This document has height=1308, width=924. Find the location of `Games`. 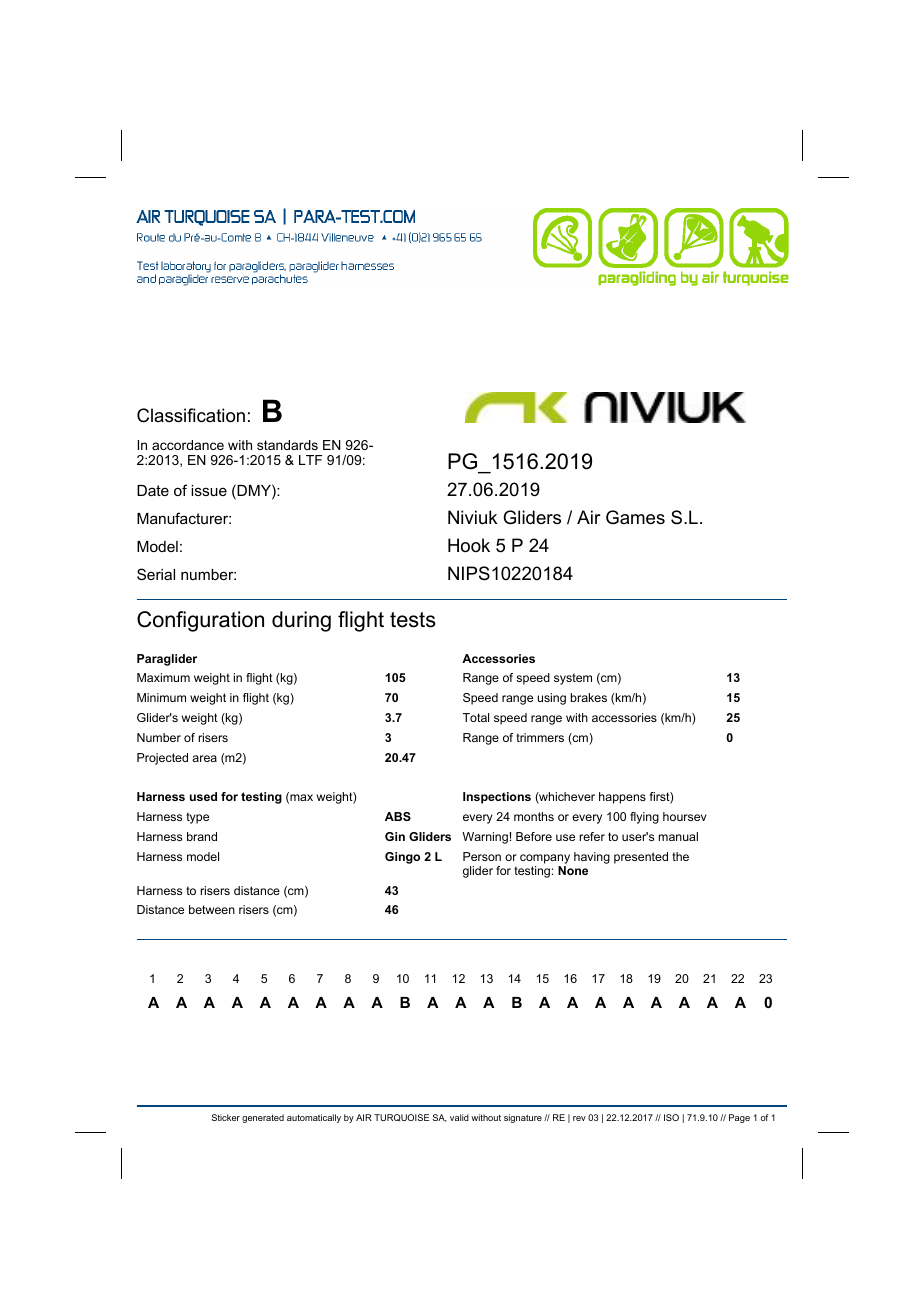

Games is located at coordinates (635, 517).
